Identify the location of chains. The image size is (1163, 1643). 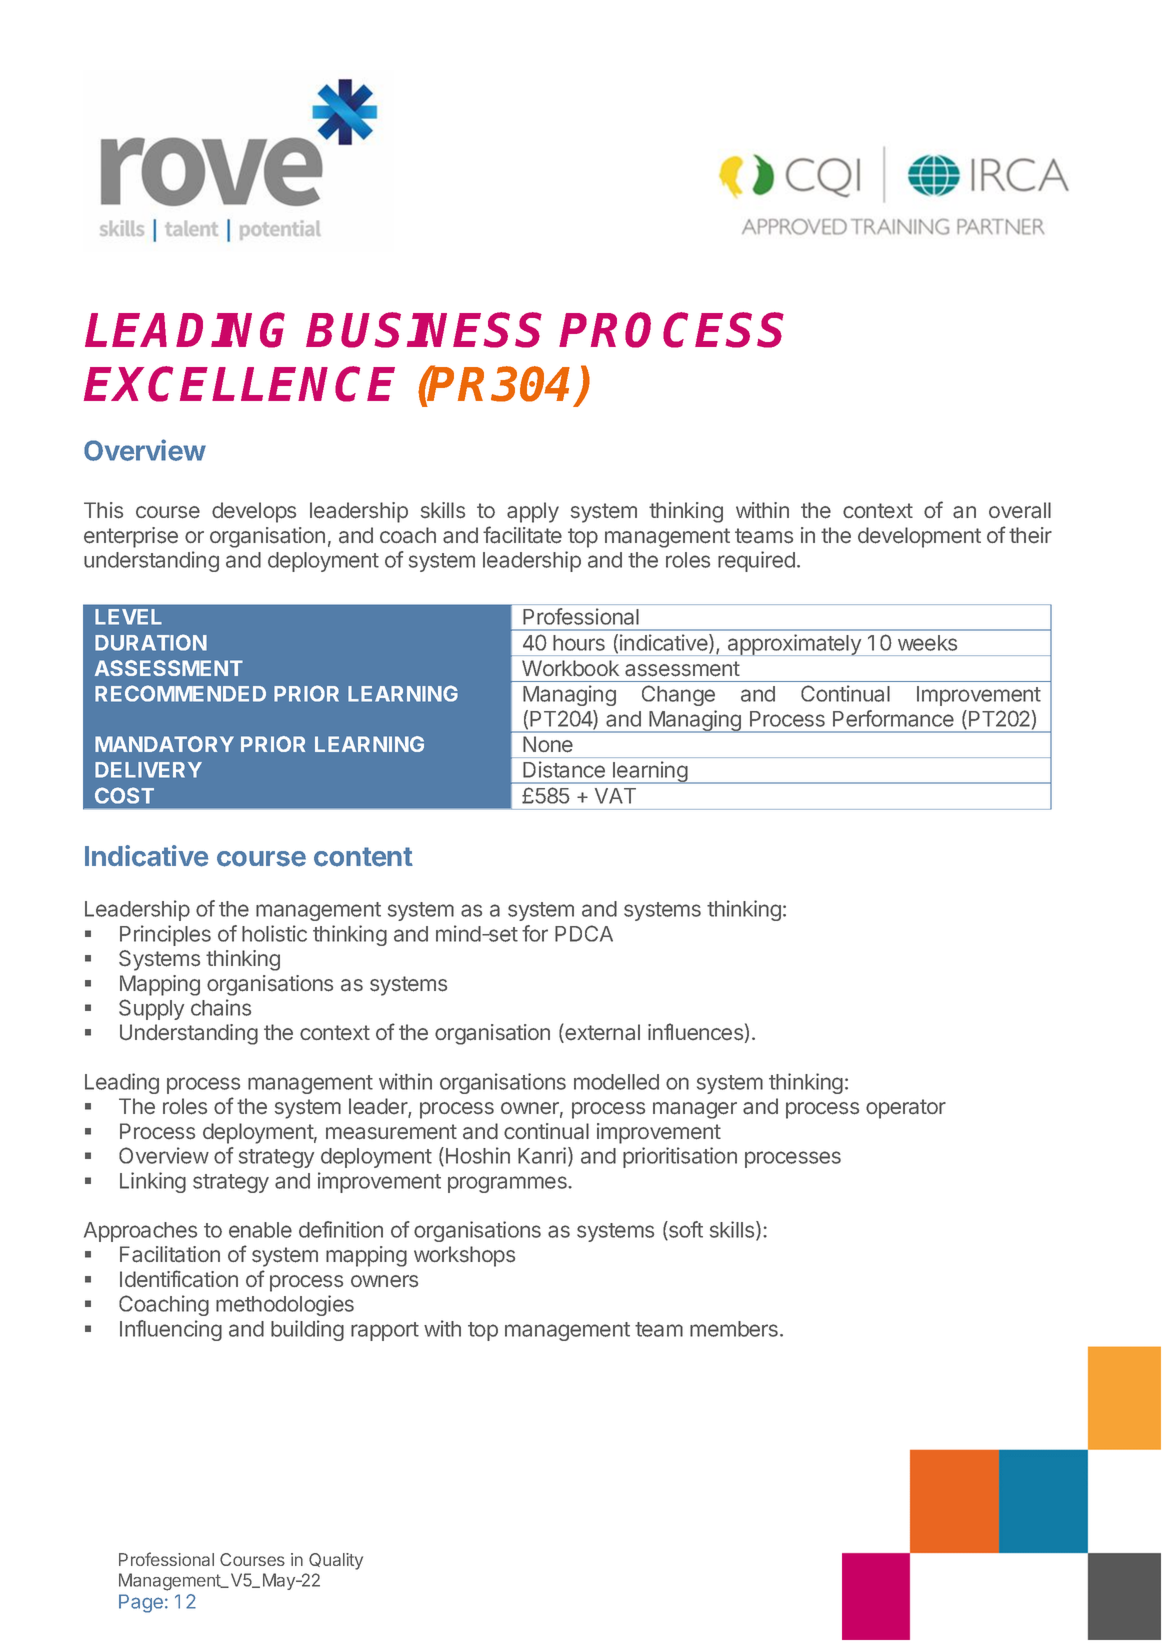
(221, 1007).
